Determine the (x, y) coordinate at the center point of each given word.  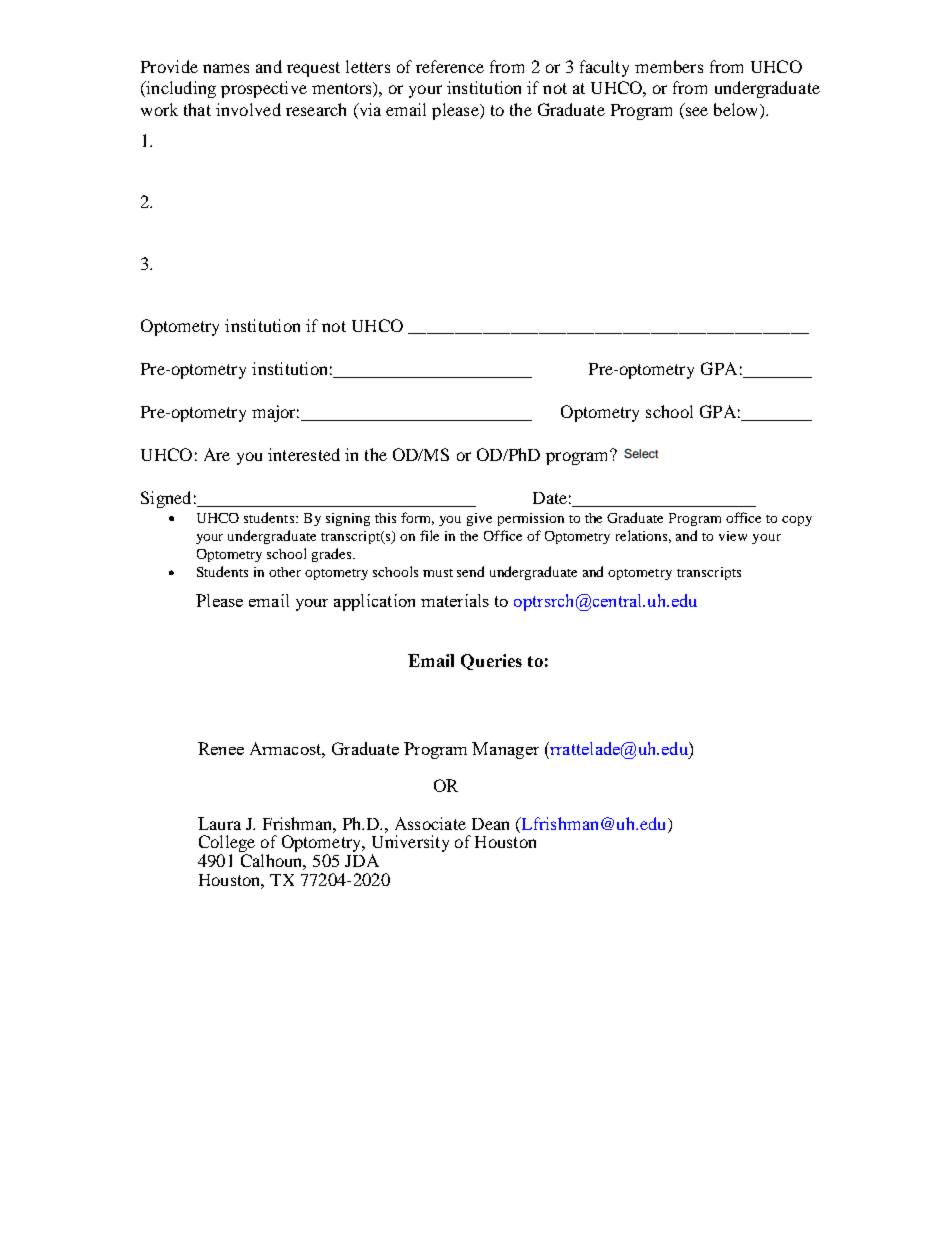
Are (217, 454)
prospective (264, 89)
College (227, 845)
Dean (490, 824)
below (737, 111)
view (733, 536)
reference (450, 66)
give (479, 519)
